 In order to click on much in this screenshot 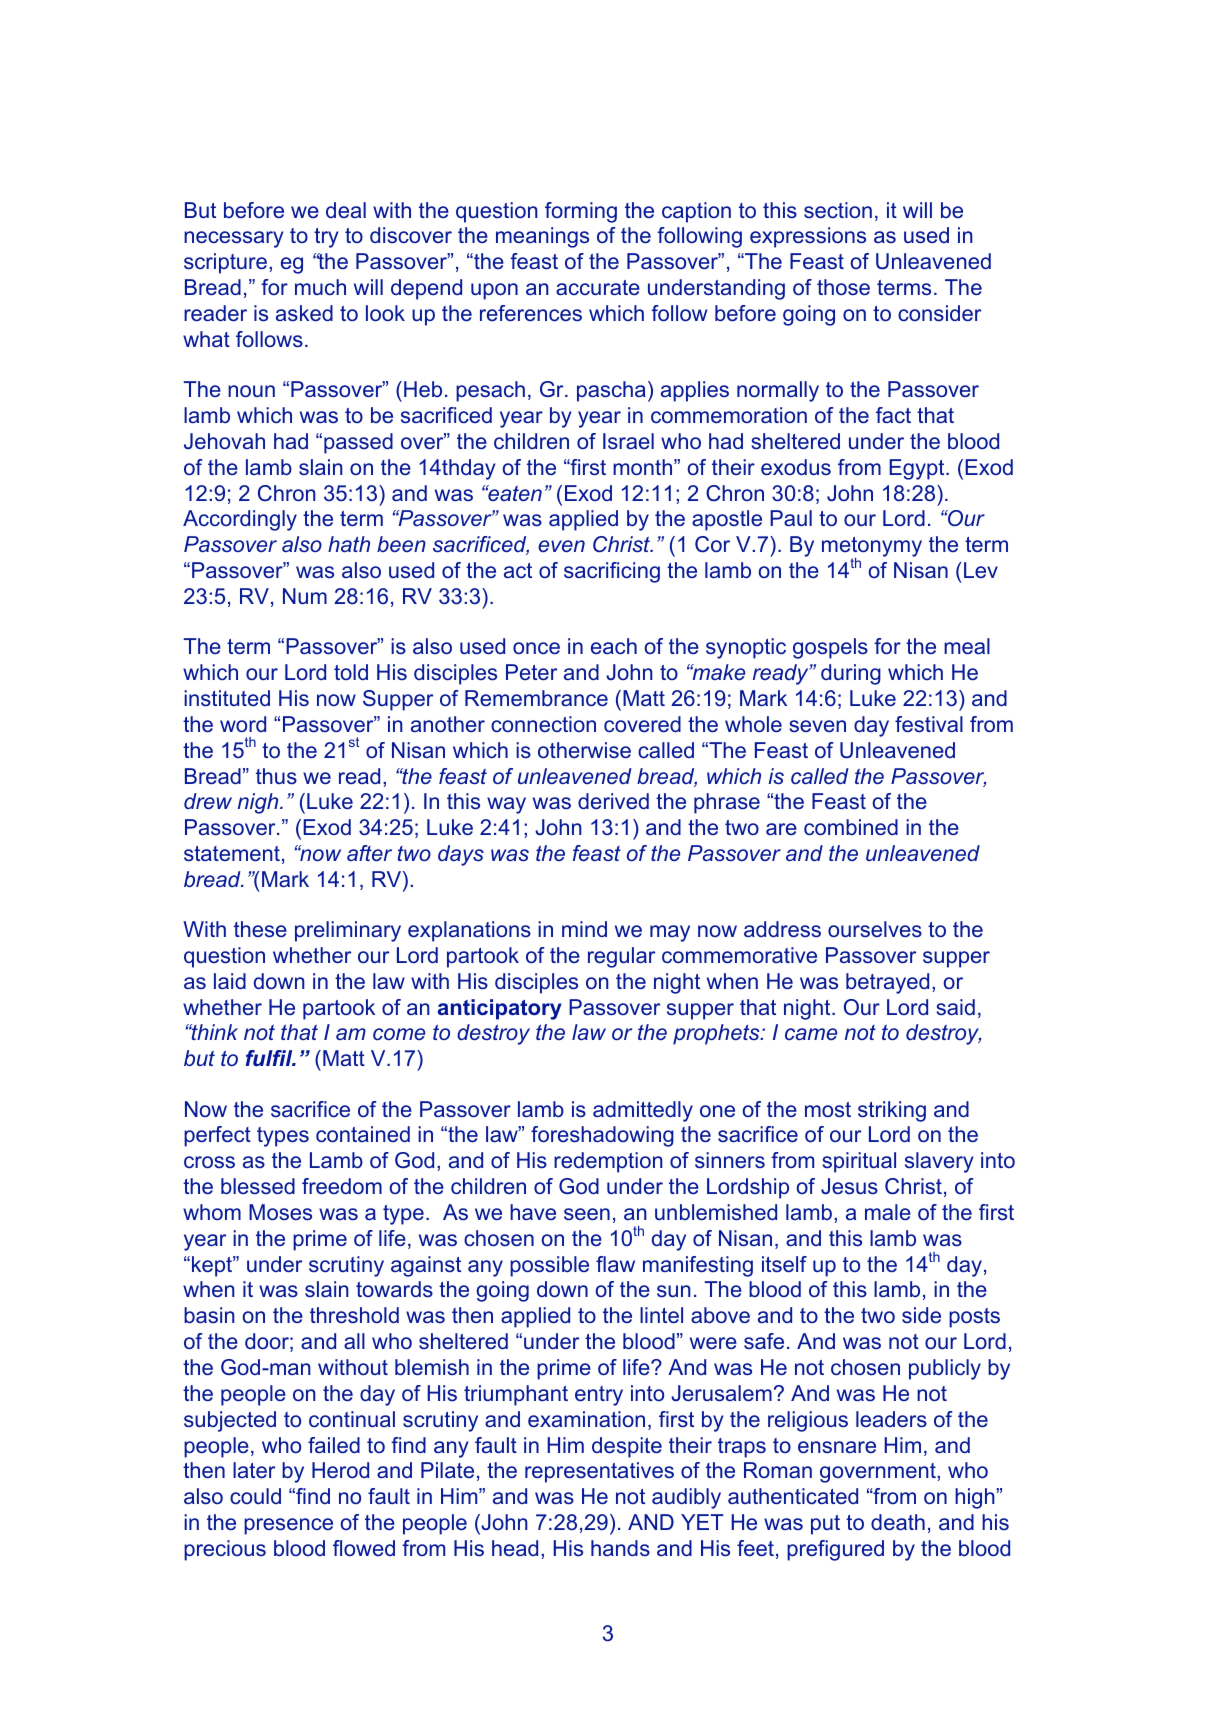, I will do `click(320, 287)`.
